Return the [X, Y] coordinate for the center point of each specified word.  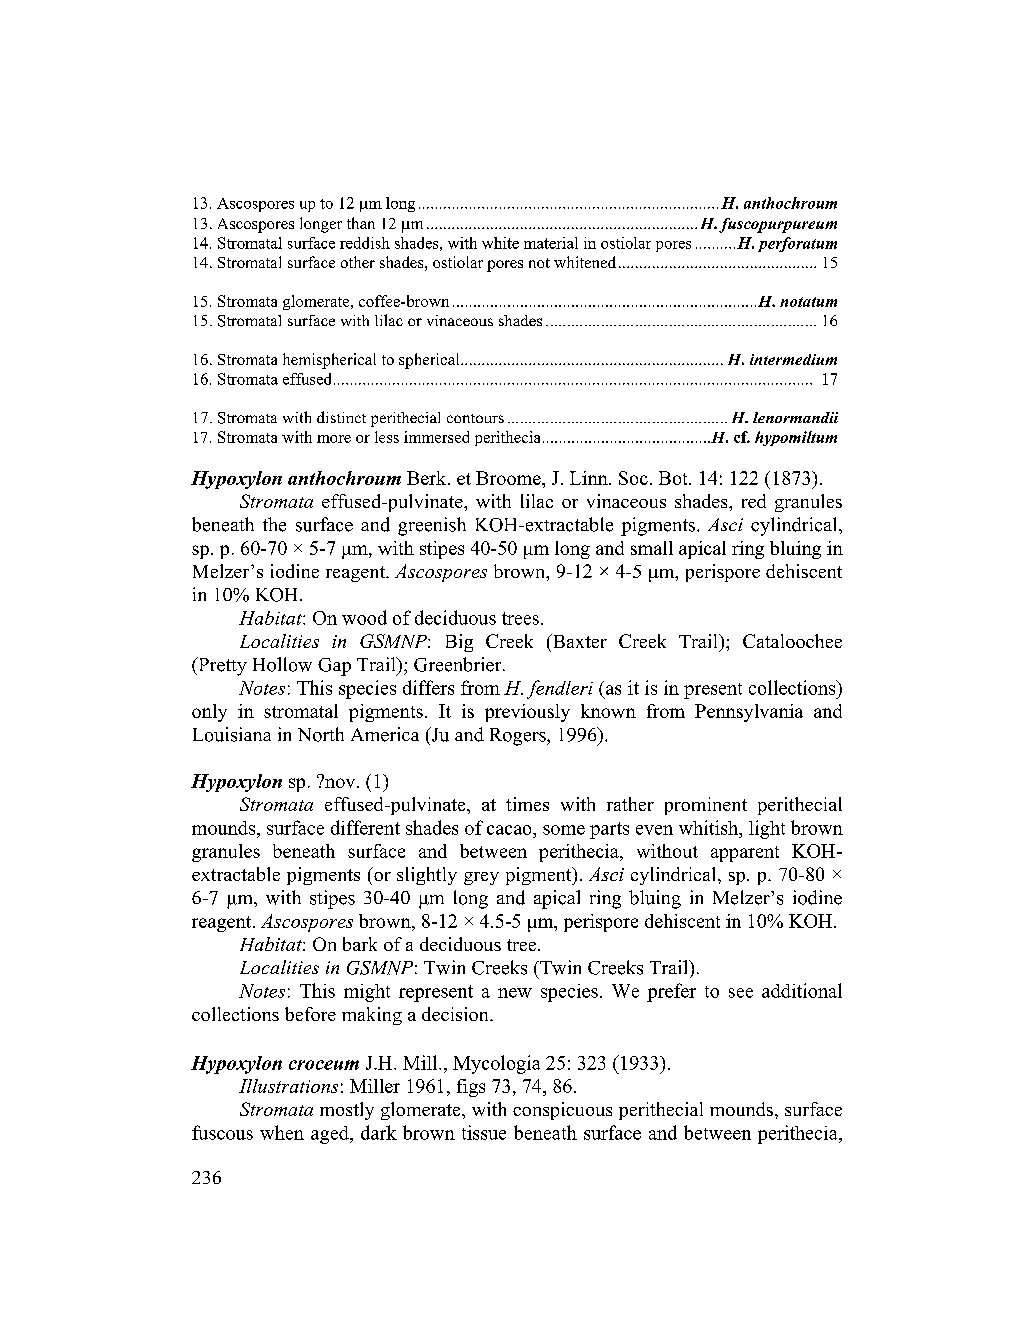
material [551, 243]
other [358, 262]
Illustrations [288, 1086]
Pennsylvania [749, 713]
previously [527, 713]
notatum [808, 302]
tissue [484, 1132]
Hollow [282, 664]
